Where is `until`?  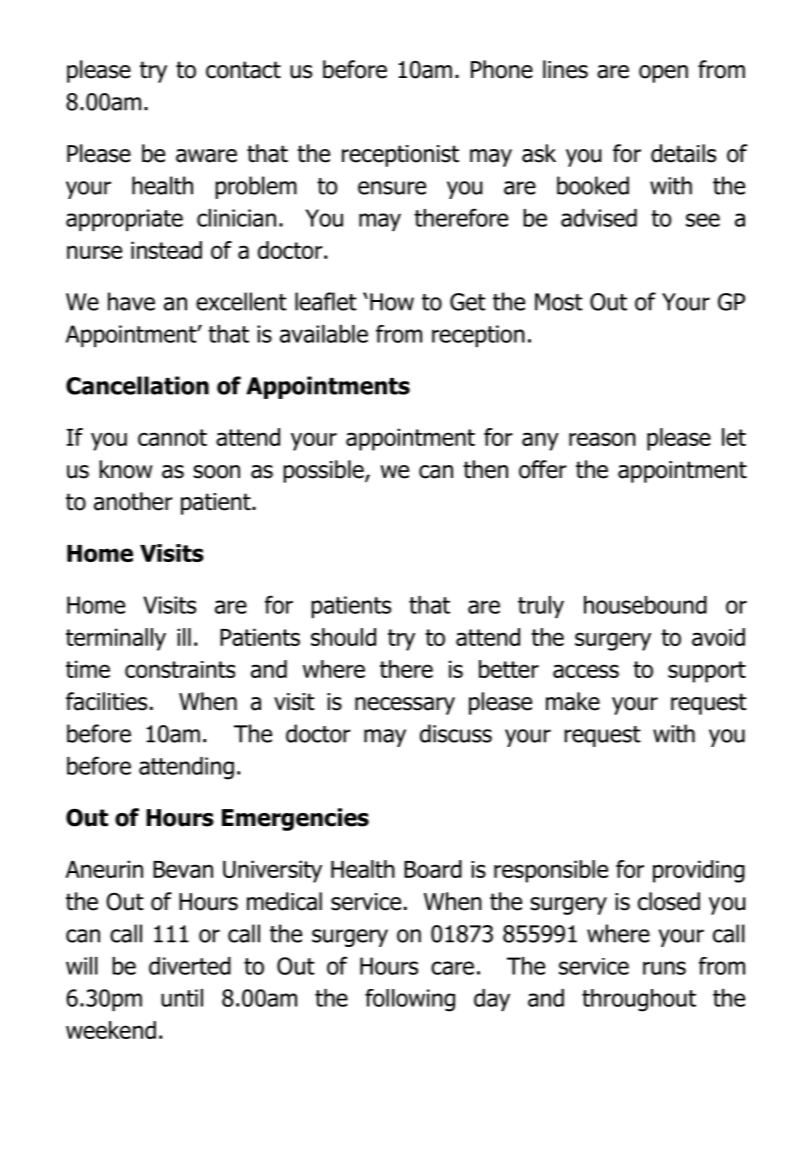 until is located at coordinates (182, 998).
